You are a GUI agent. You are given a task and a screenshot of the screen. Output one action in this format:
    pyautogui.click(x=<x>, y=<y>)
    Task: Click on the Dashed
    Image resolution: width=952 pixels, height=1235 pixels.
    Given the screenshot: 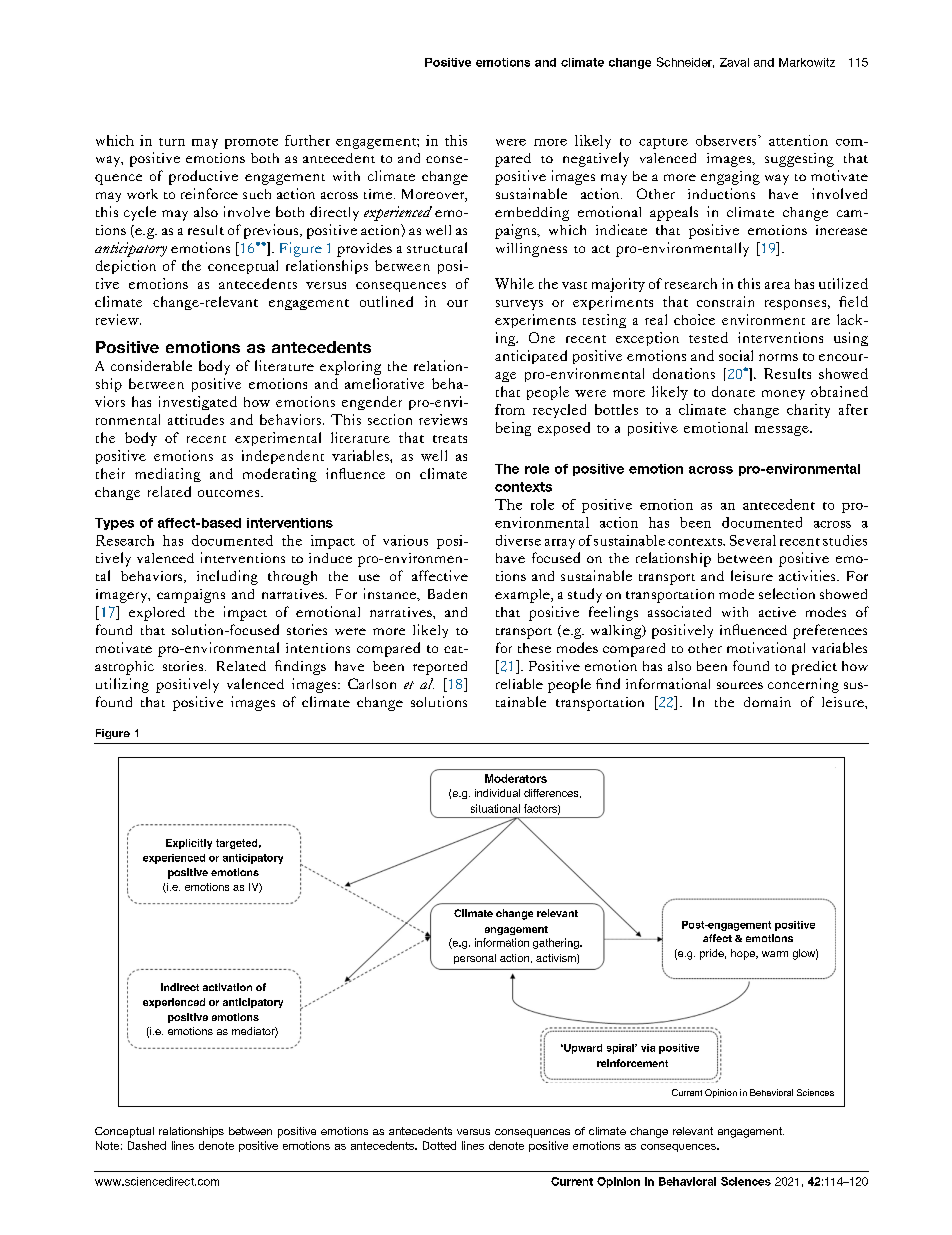 What is the action you would take?
    pyautogui.click(x=147, y=1145)
